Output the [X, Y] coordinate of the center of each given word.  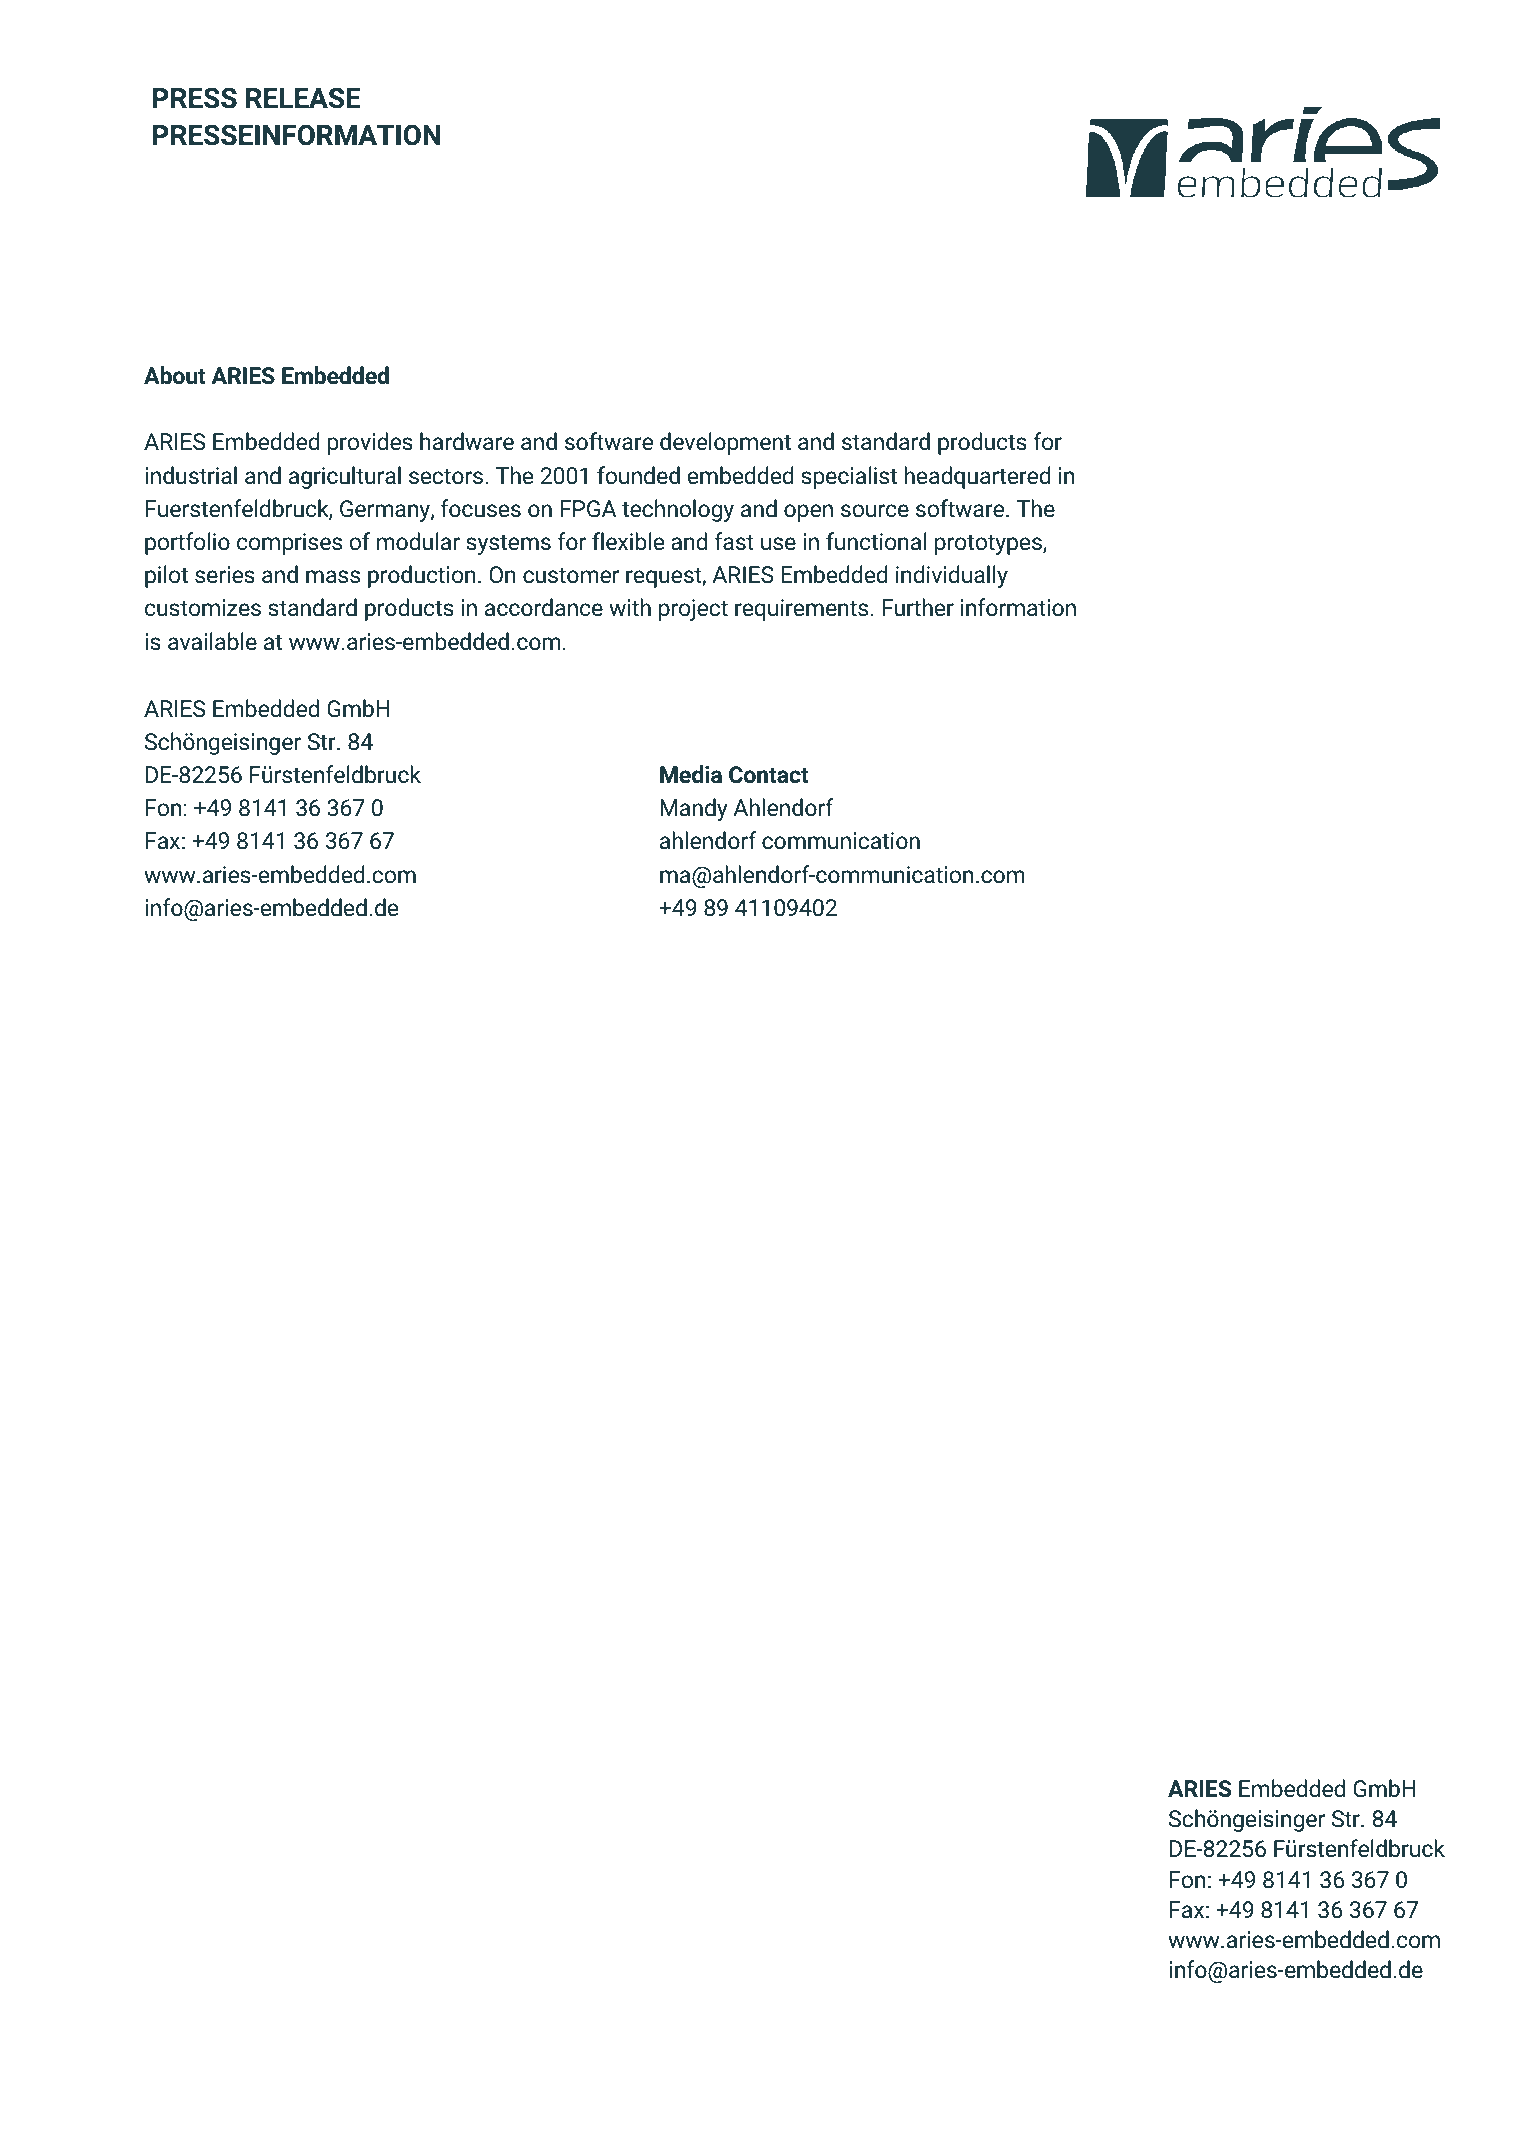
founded [638, 475]
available [212, 641]
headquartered [977, 477]
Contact [769, 775]
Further [918, 607]
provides [370, 443]
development [725, 443]
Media [691, 774]
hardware [467, 441]
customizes [203, 608]
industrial [191, 475]
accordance [544, 607]
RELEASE [303, 98]
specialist [849, 477]
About [175, 375]
